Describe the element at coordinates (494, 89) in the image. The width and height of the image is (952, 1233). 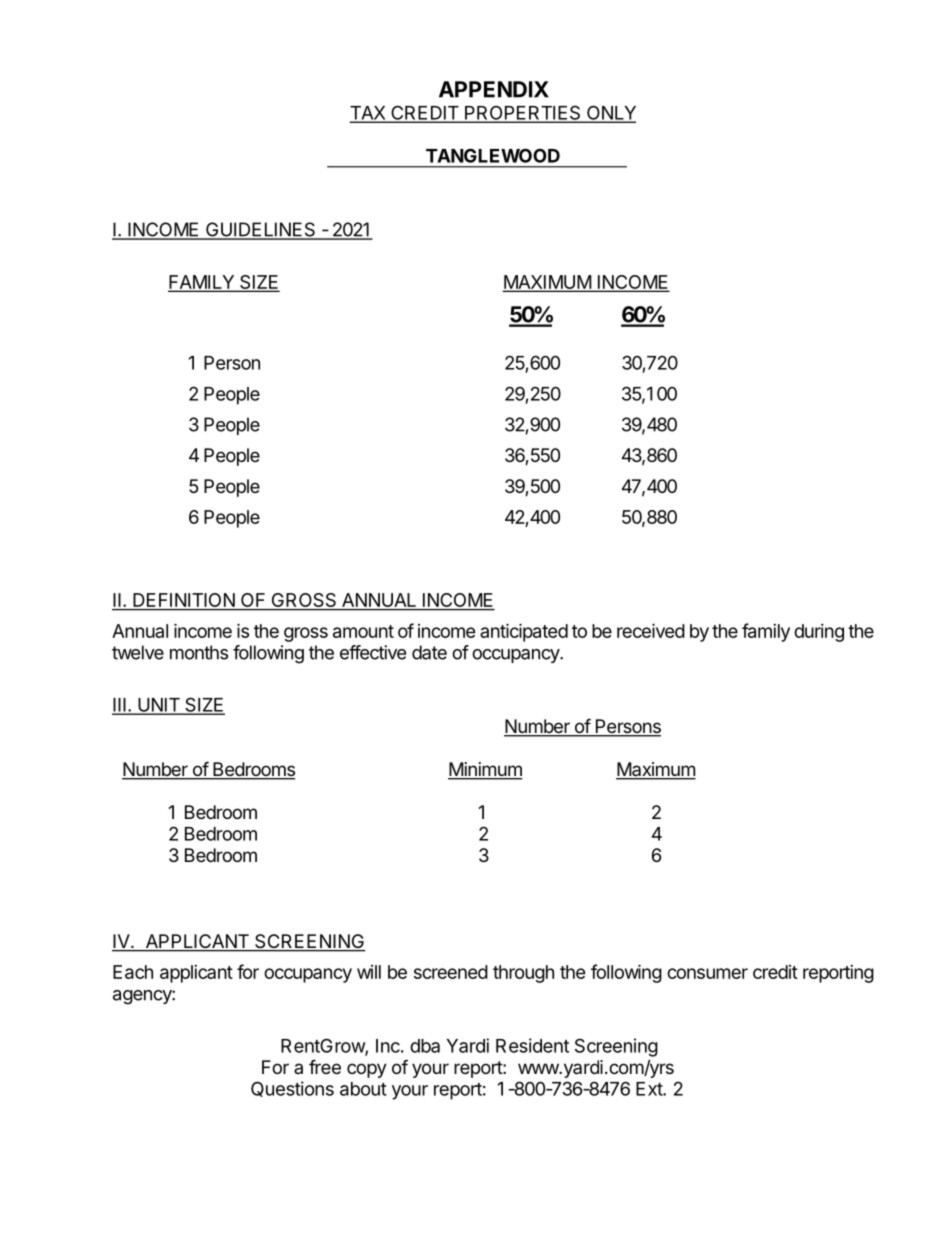
I see `APPENDIX` at that location.
